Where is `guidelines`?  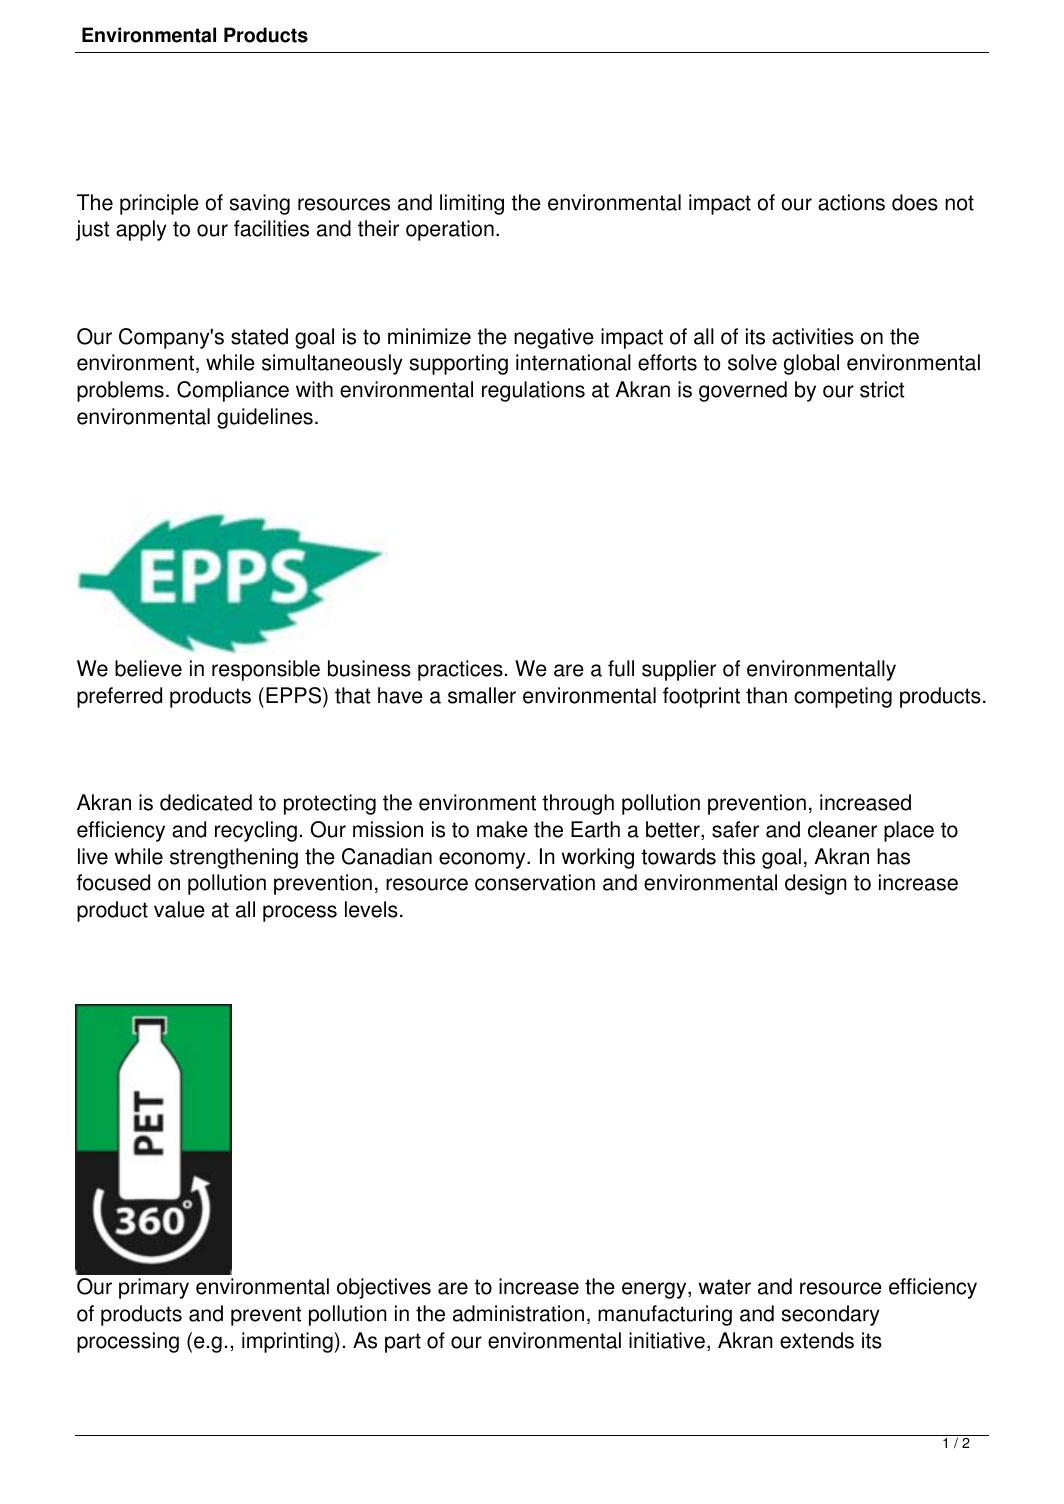 guidelines is located at coordinates (265, 418).
